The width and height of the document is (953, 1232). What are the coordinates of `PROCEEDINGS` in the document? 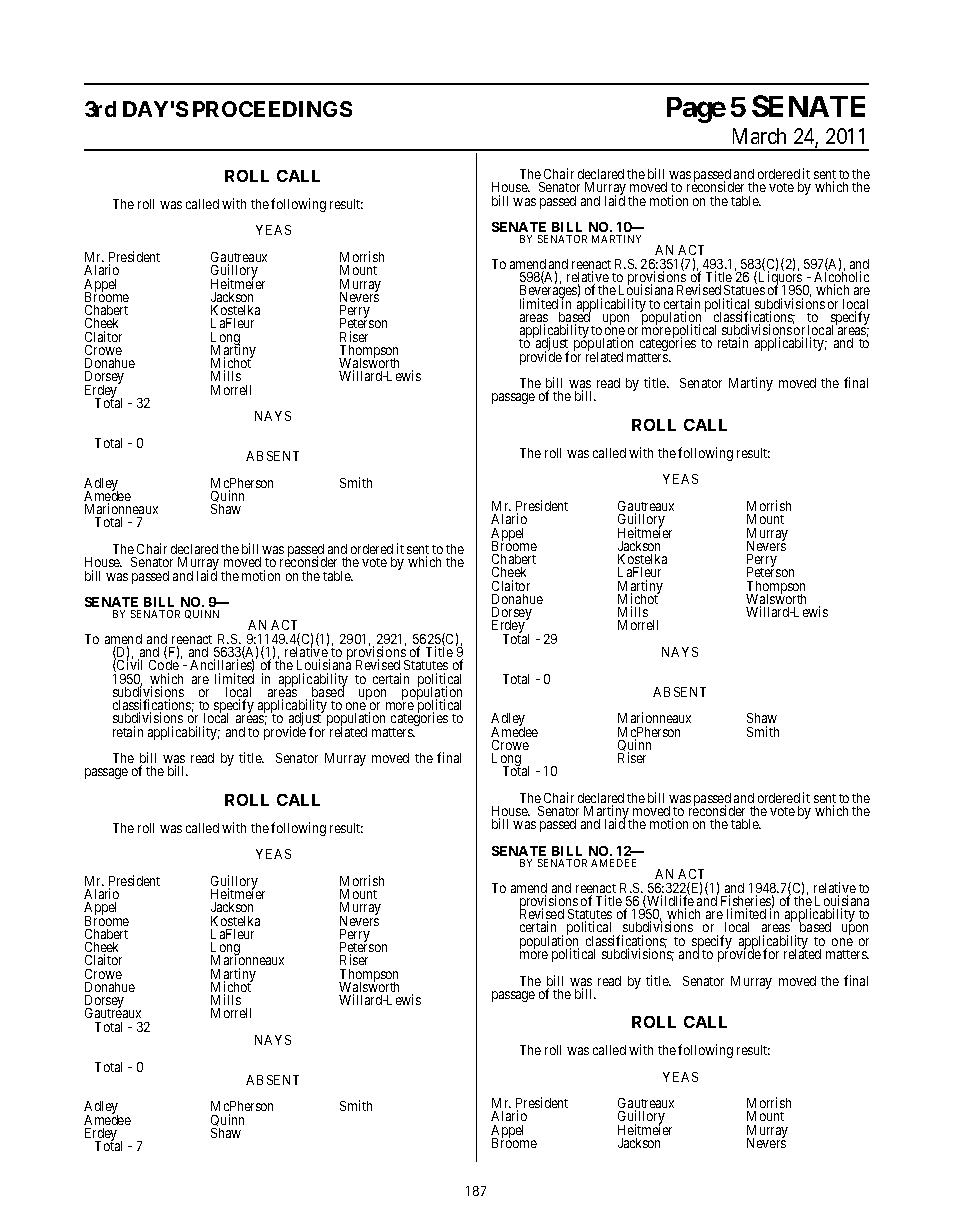 It's located at (272, 109).
